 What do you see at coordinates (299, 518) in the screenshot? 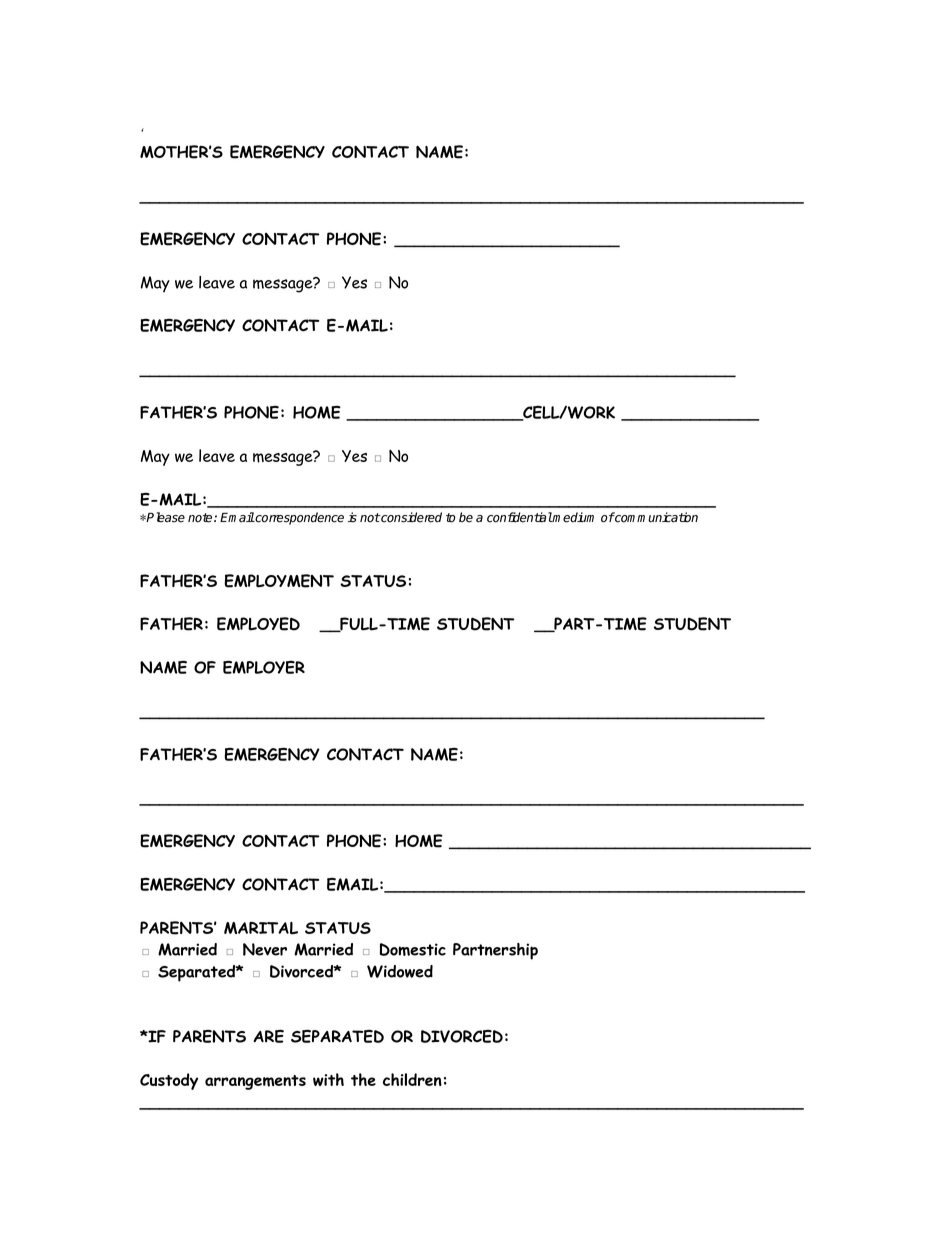
I see `correspondence` at bounding box center [299, 518].
